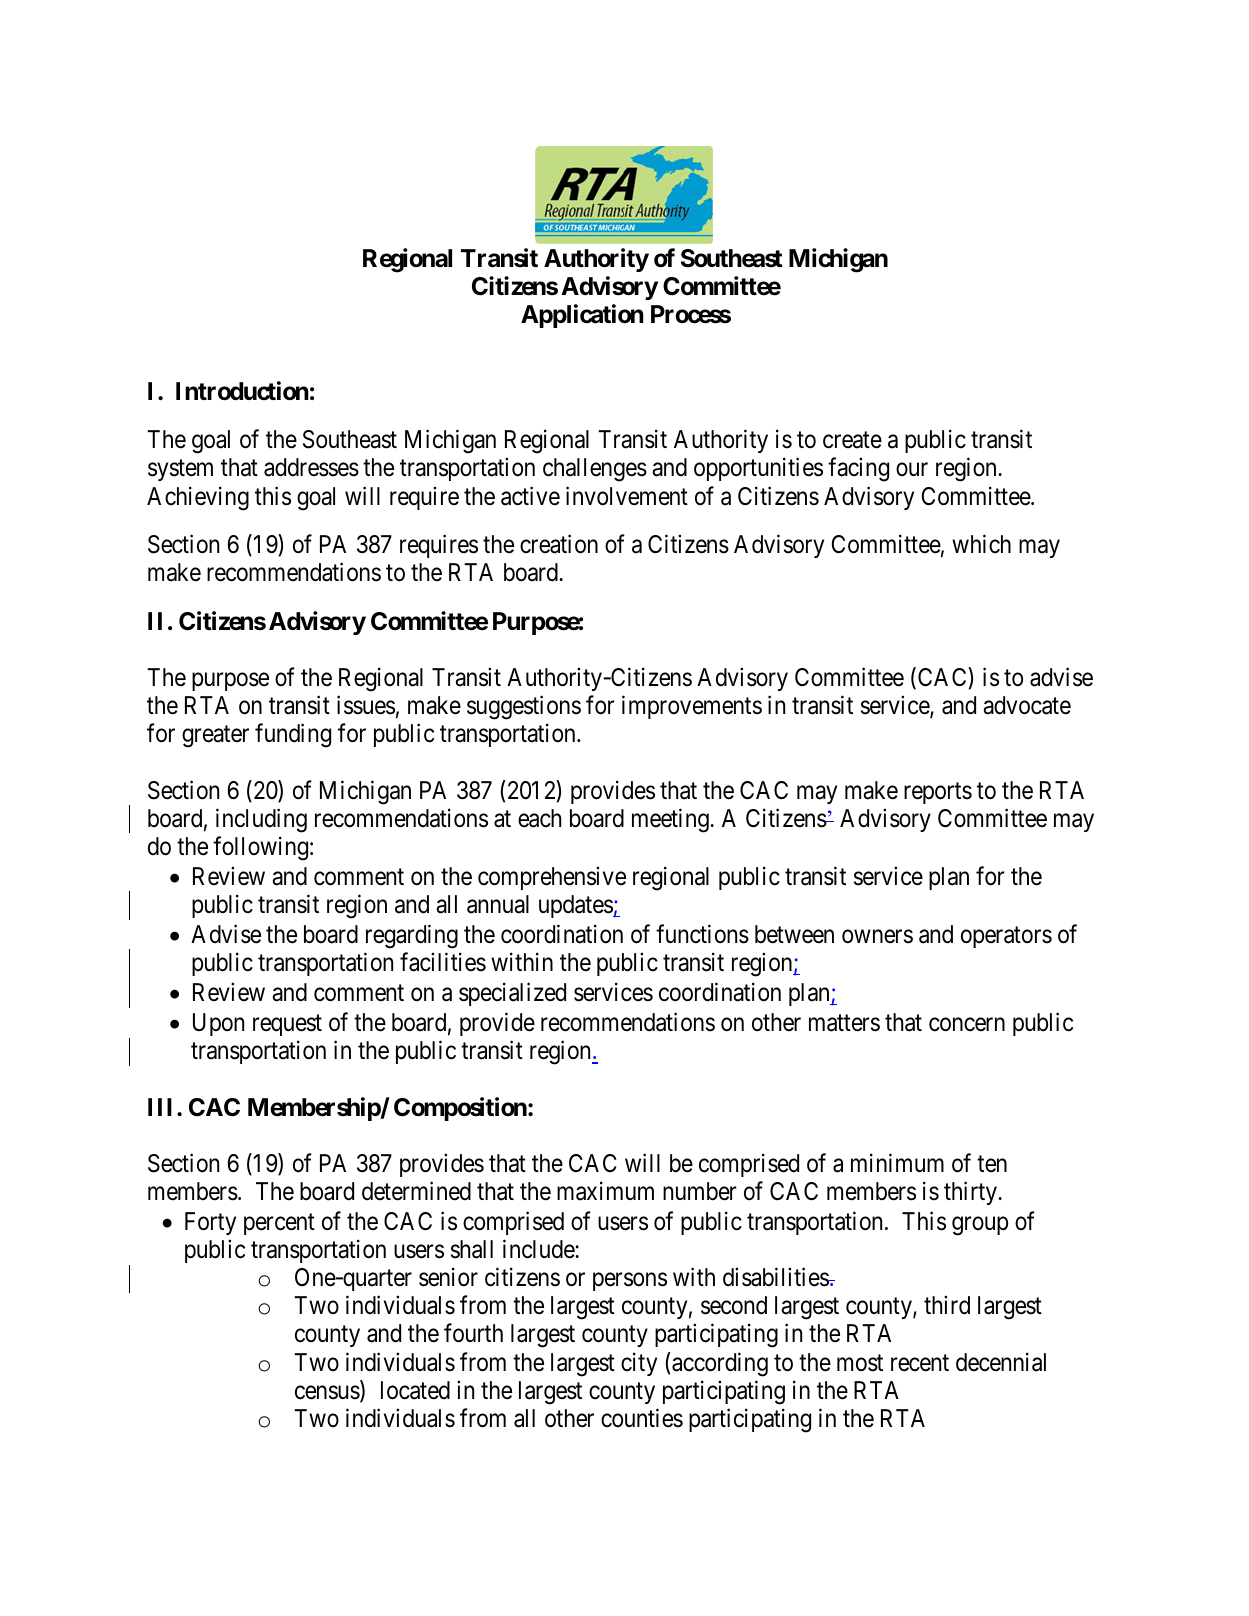  I want to click on city, so click(639, 1364).
